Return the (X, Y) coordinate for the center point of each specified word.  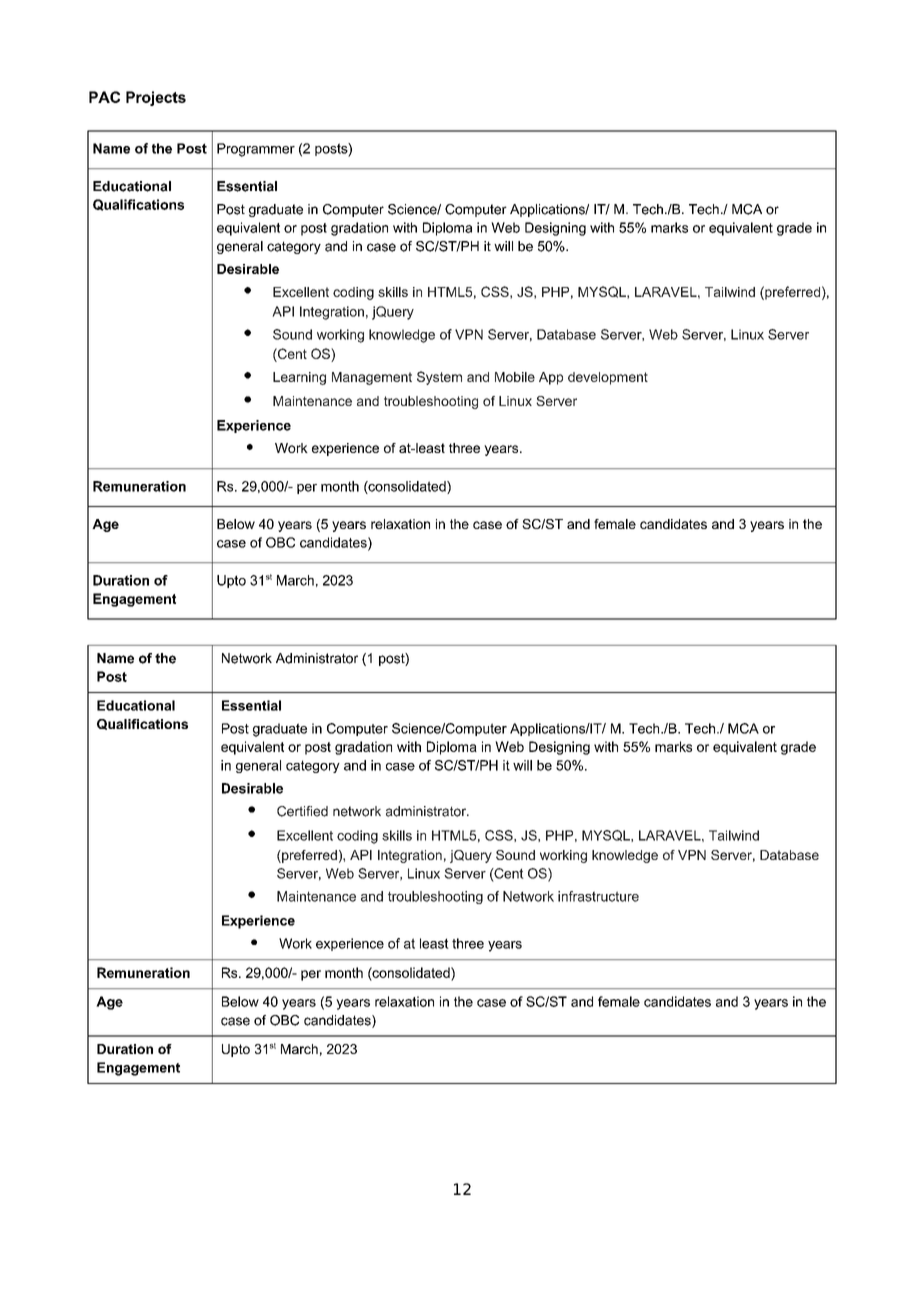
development (608, 378)
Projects (156, 98)
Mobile (515, 377)
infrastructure (598, 896)
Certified (302, 811)
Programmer (256, 150)
